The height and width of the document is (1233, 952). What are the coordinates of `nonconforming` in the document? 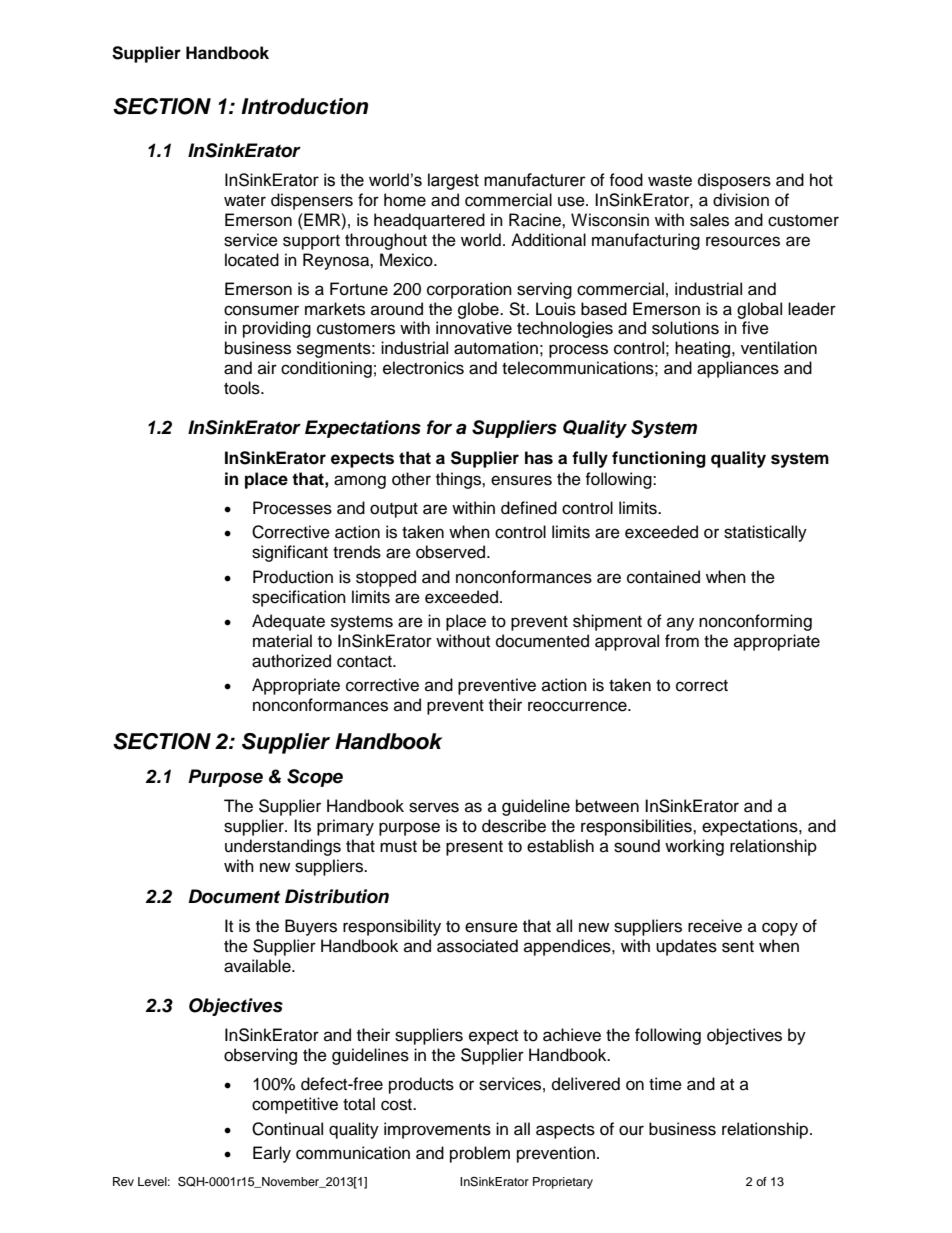 It's located at (755, 622).
